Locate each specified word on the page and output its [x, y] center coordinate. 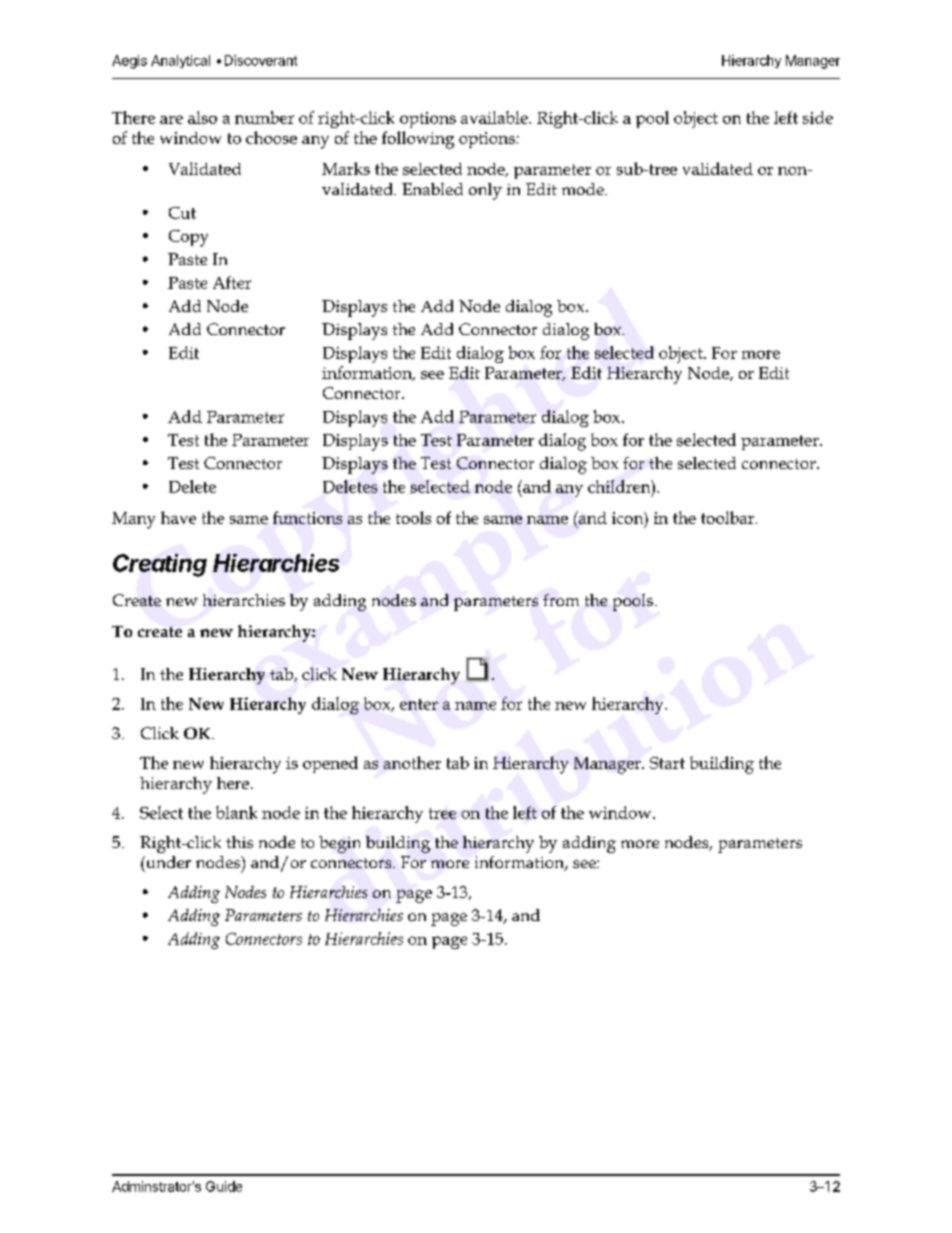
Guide [224, 1186]
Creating [160, 565]
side [818, 117]
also [202, 117]
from [561, 600]
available [495, 117]
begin [339, 844]
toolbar [729, 517]
